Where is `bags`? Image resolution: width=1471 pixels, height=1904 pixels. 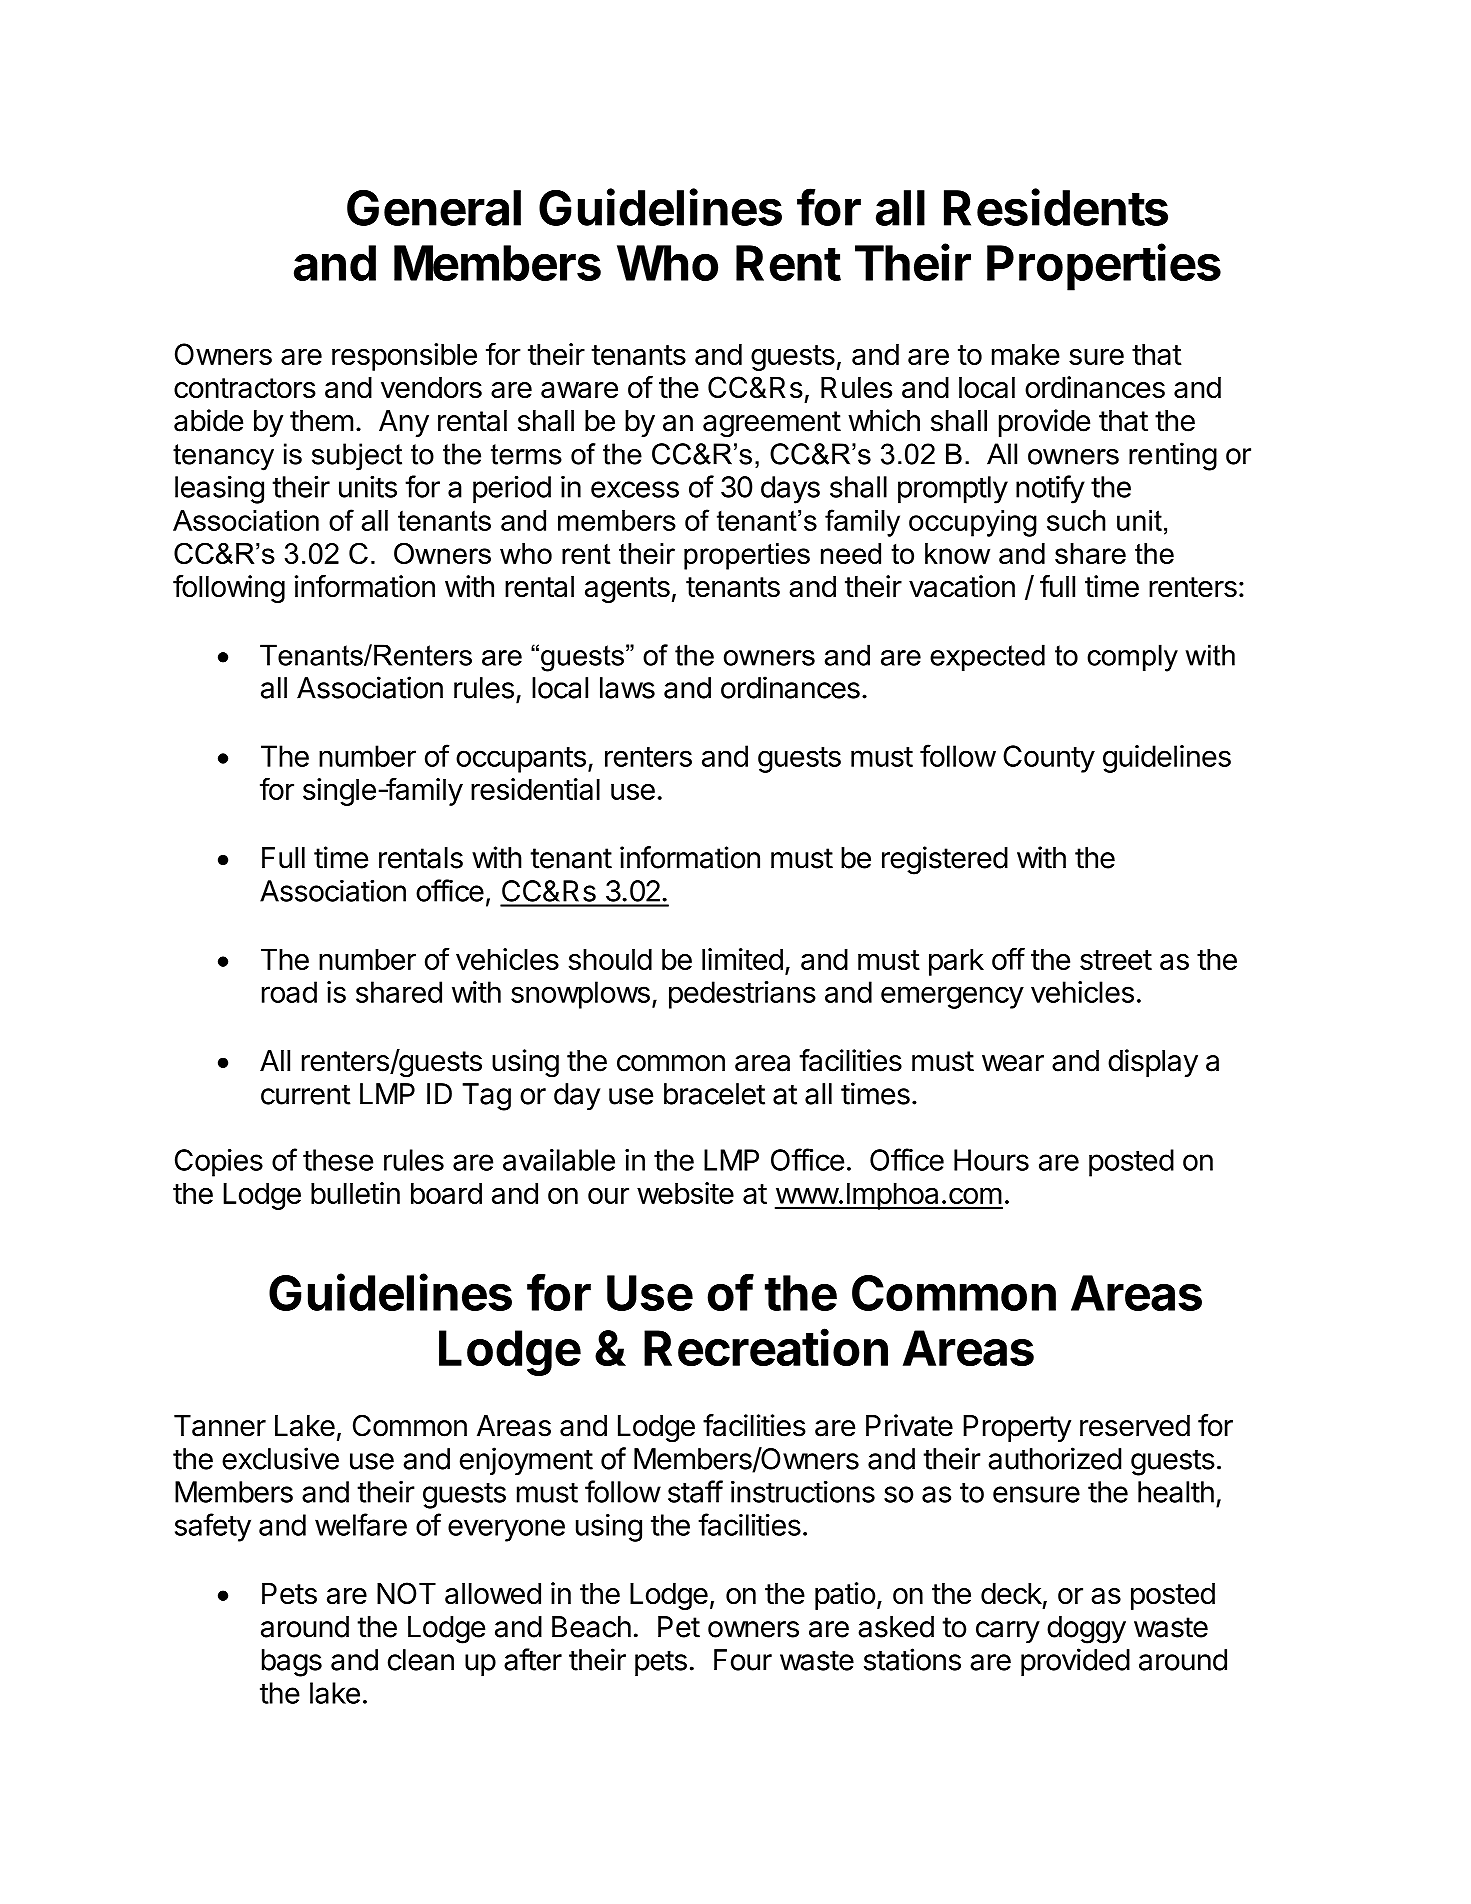 bags is located at coordinates (292, 1663).
